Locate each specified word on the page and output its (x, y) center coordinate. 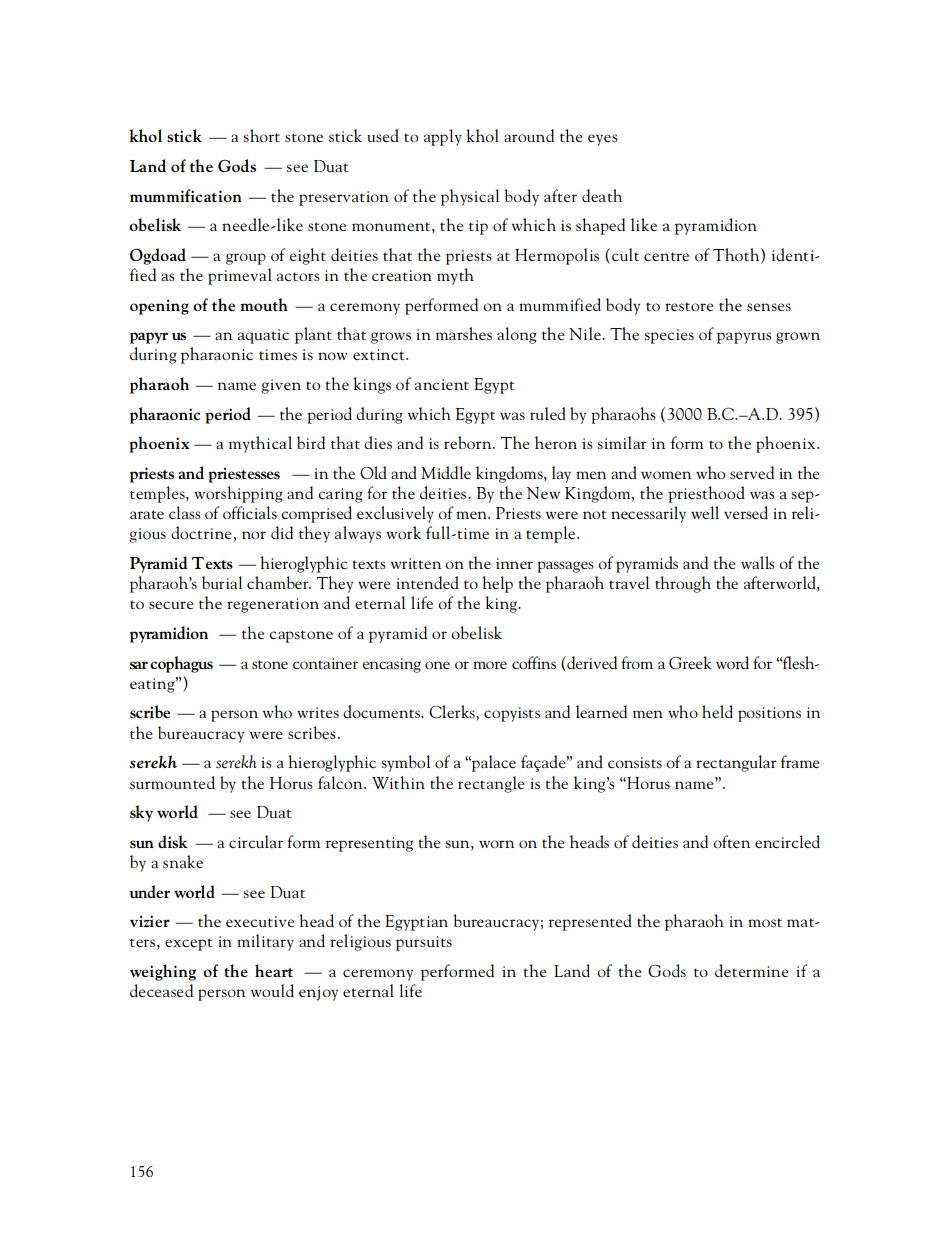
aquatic (263, 336)
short (261, 135)
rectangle (491, 784)
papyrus (744, 338)
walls (758, 562)
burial (222, 582)
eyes (603, 140)
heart (274, 970)
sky (141, 813)
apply (443, 137)
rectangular (736, 763)
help (497, 584)
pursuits (424, 943)
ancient (442, 384)
